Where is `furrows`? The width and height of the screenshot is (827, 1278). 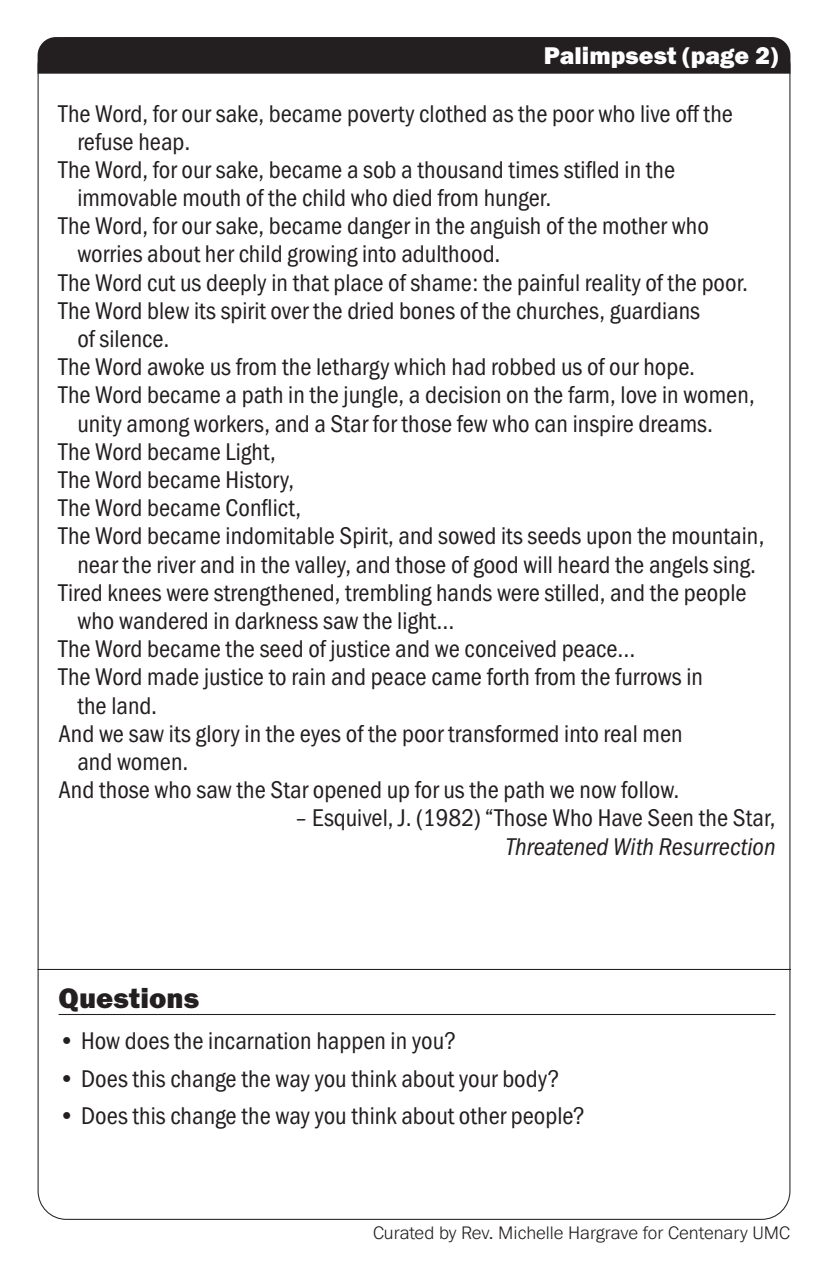 furrows is located at coordinates (648, 677).
